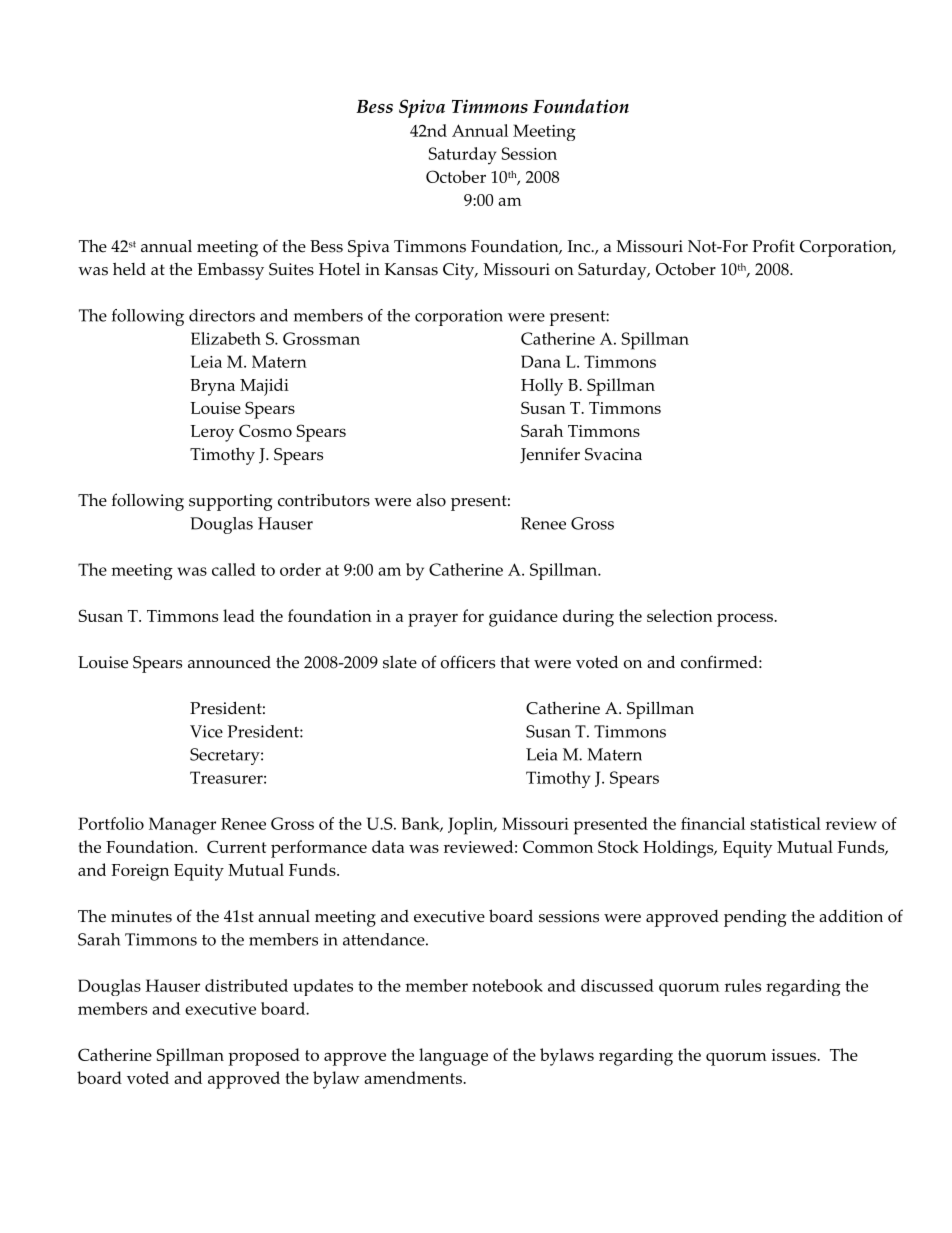  Describe the element at coordinates (542, 387) in the page. I see `Holly` at that location.
